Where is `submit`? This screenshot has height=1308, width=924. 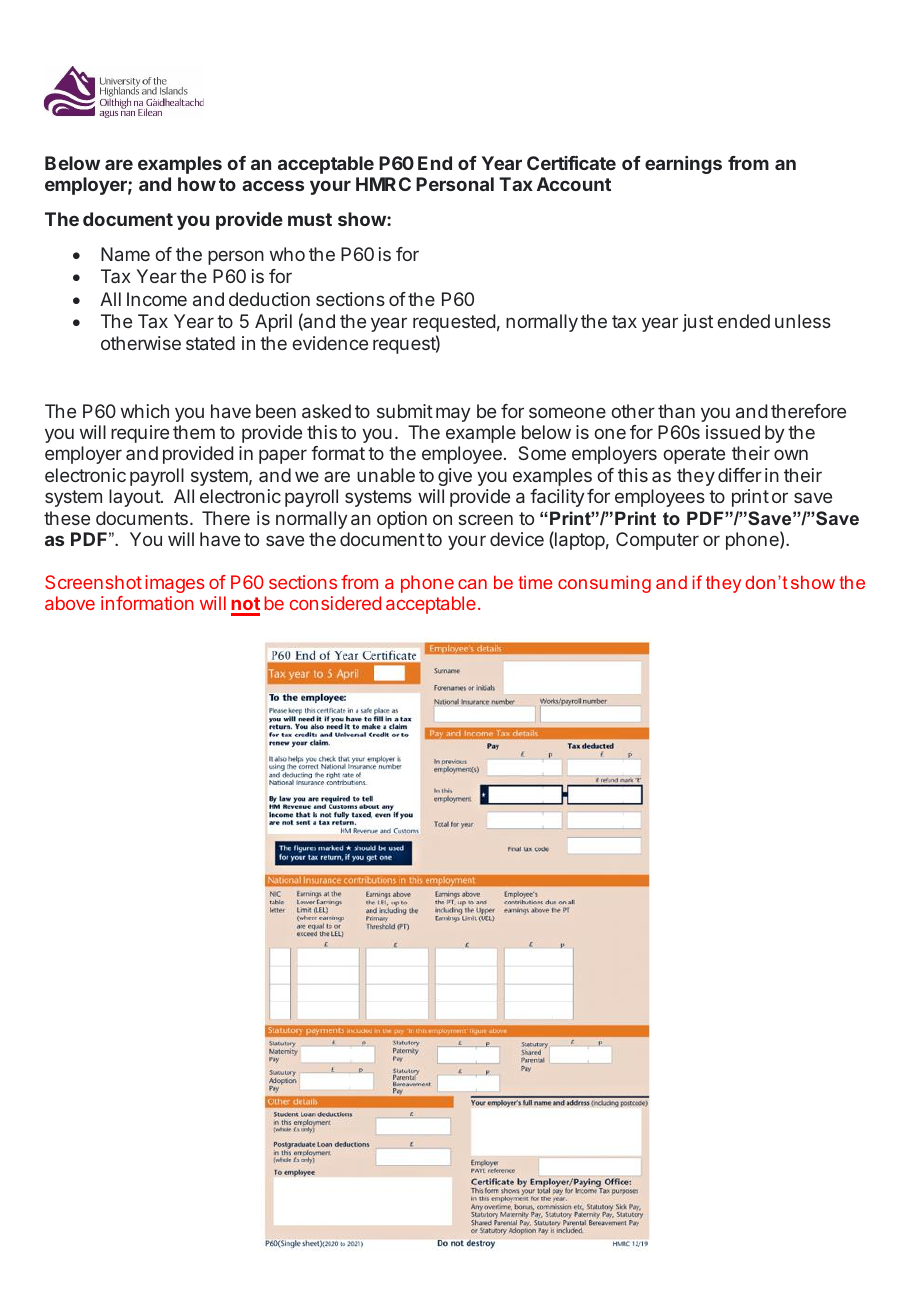
submit is located at coordinates (405, 411).
